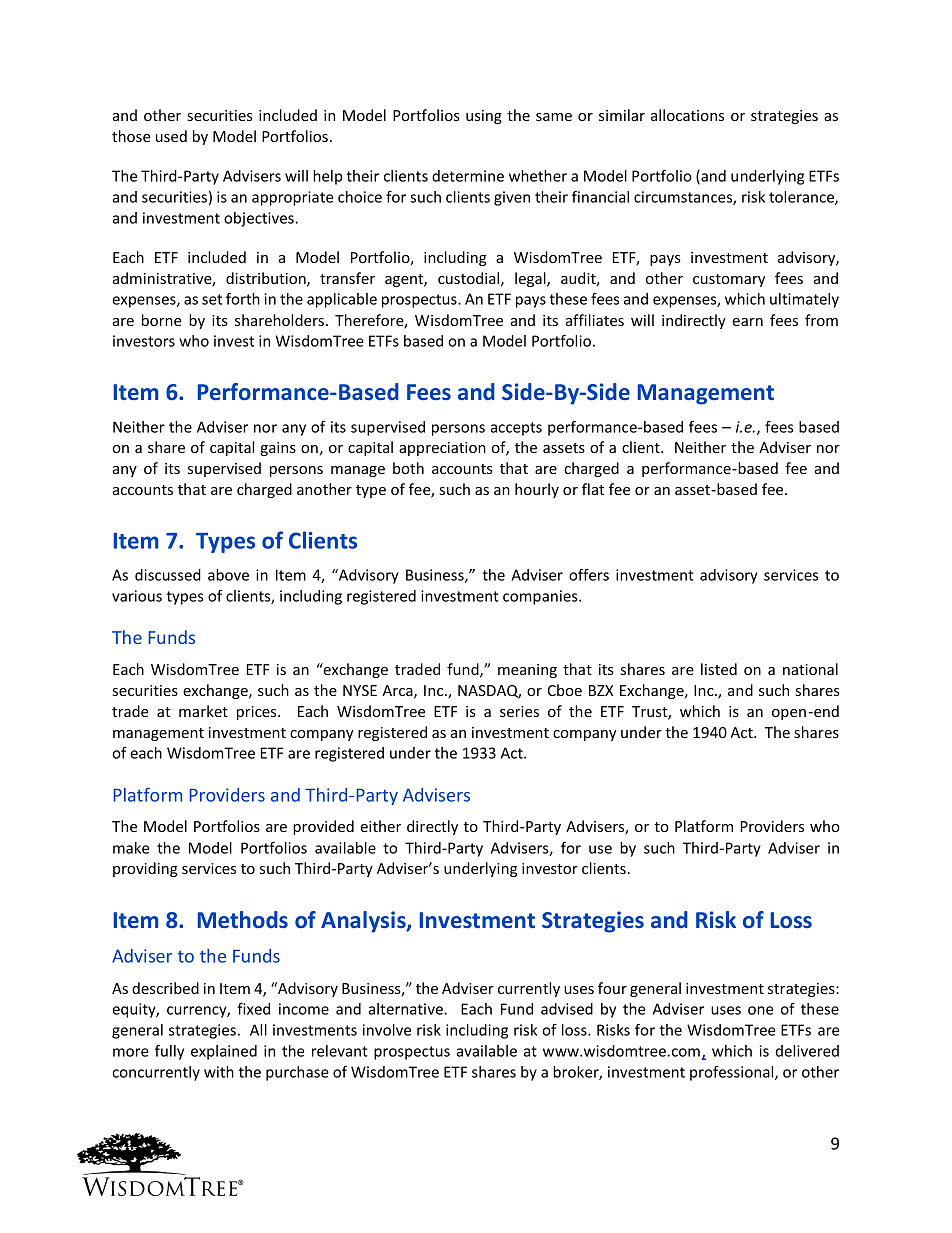 The image size is (952, 1233). I want to click on used, so click(171, 136).
